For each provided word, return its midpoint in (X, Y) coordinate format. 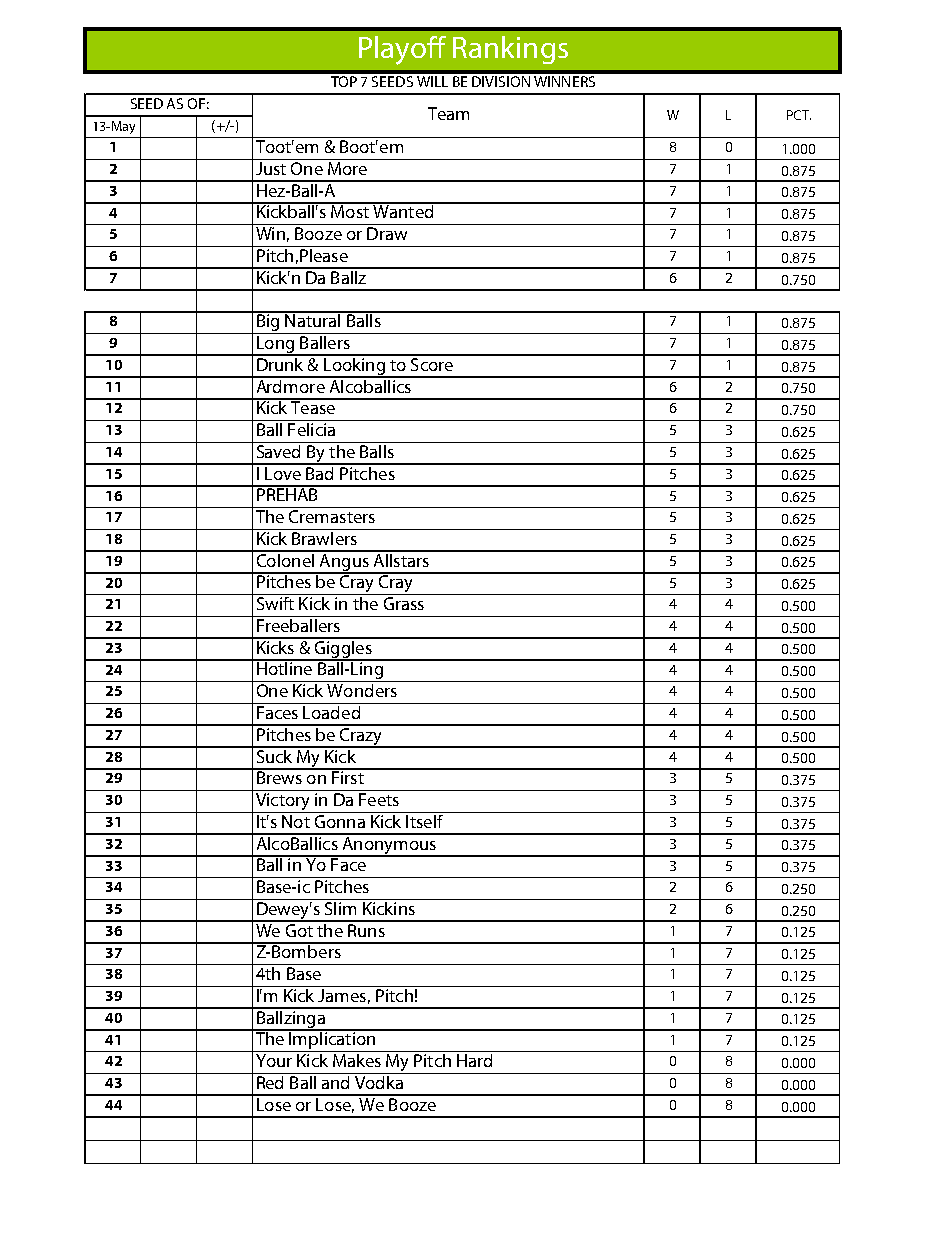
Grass (404, 603)
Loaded (332, 711)
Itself (425, 820)
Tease (313, 406)
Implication (332, 1041)
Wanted (403, 210)
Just (271, 168)
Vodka (379, 1081)
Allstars (401, 559)
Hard (475, 1059)
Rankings (510, 50)
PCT (799, 115)
